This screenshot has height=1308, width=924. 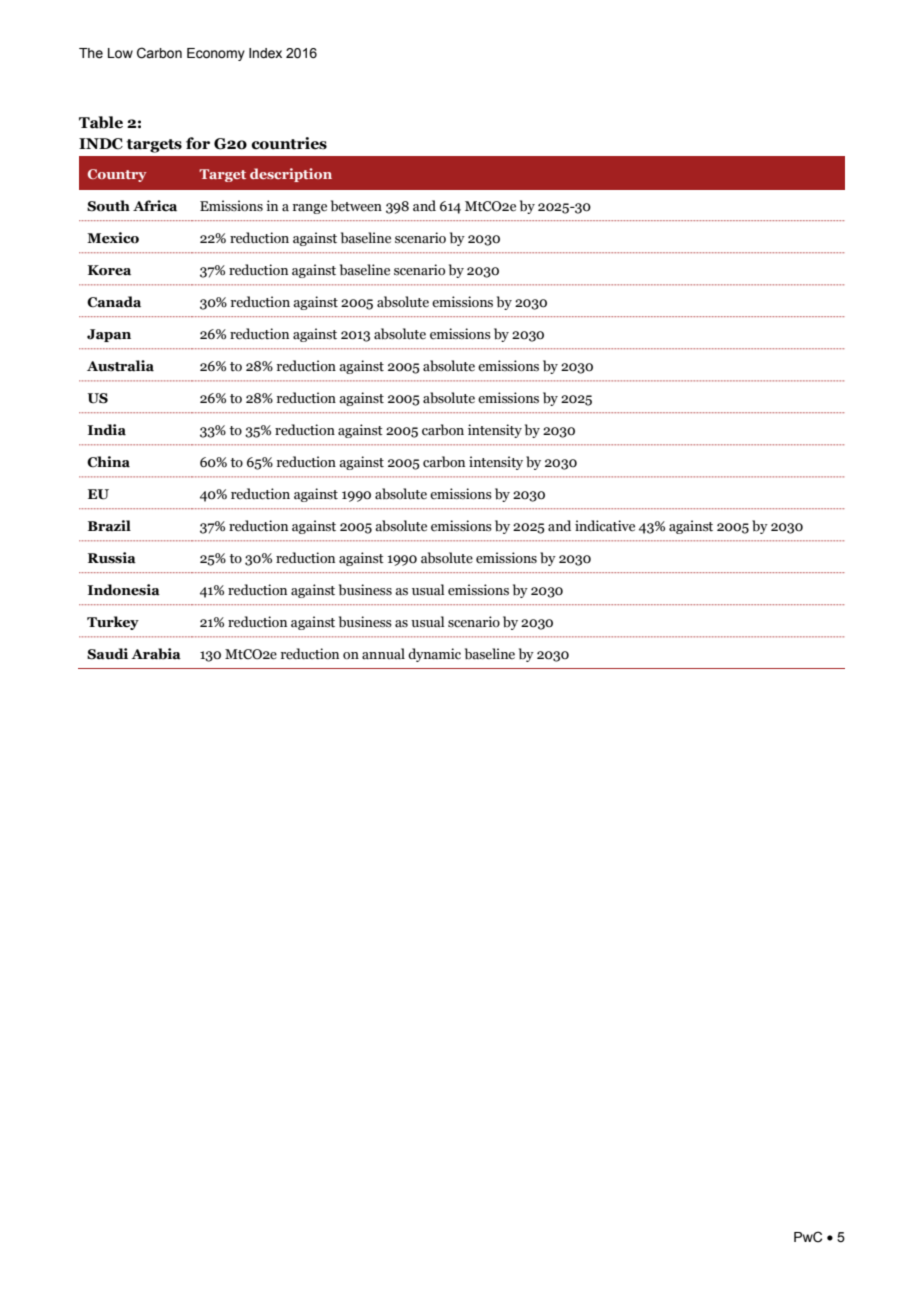 I want to click on indicative, so click(x=605, y=526).
